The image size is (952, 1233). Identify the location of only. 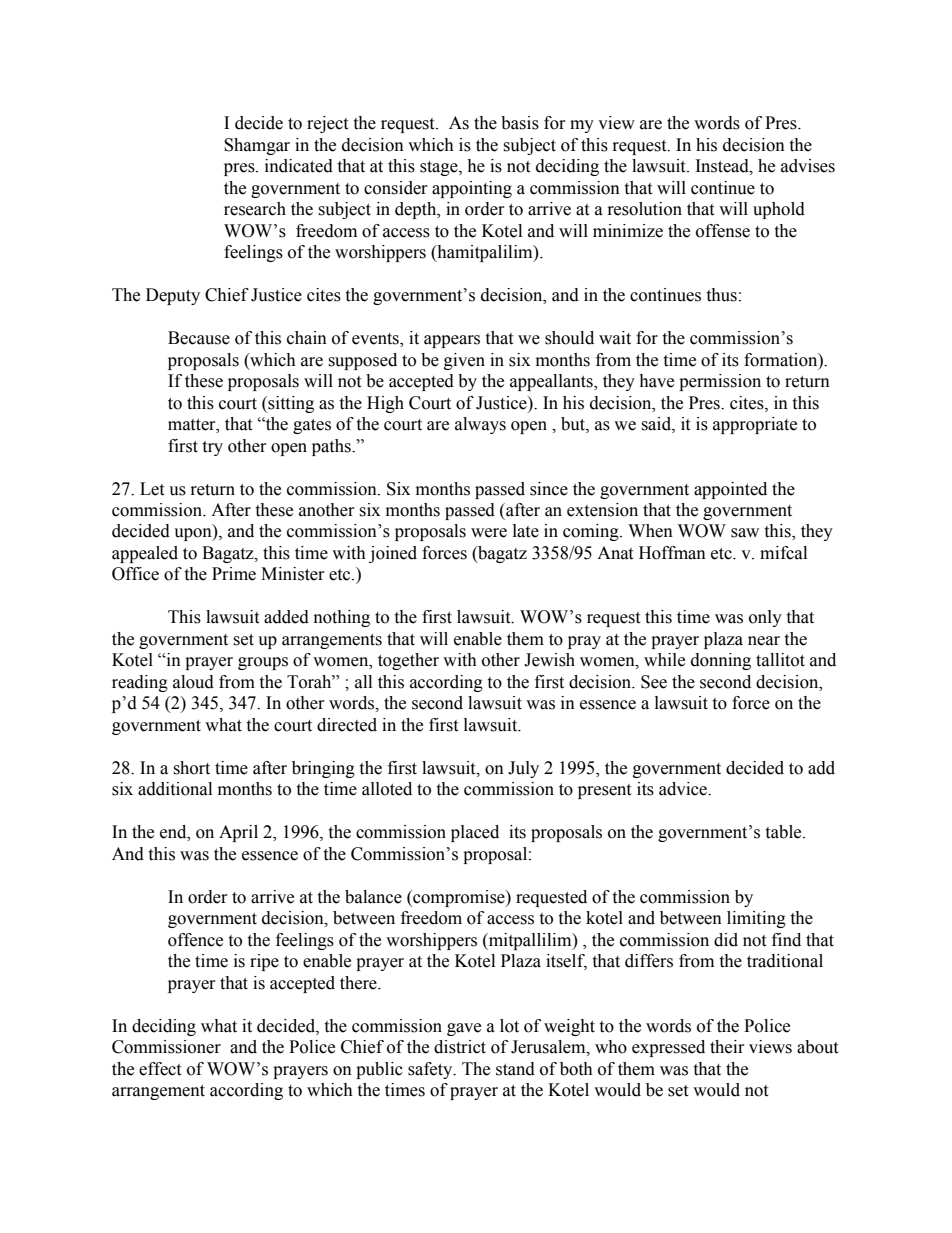
(765, 618).
